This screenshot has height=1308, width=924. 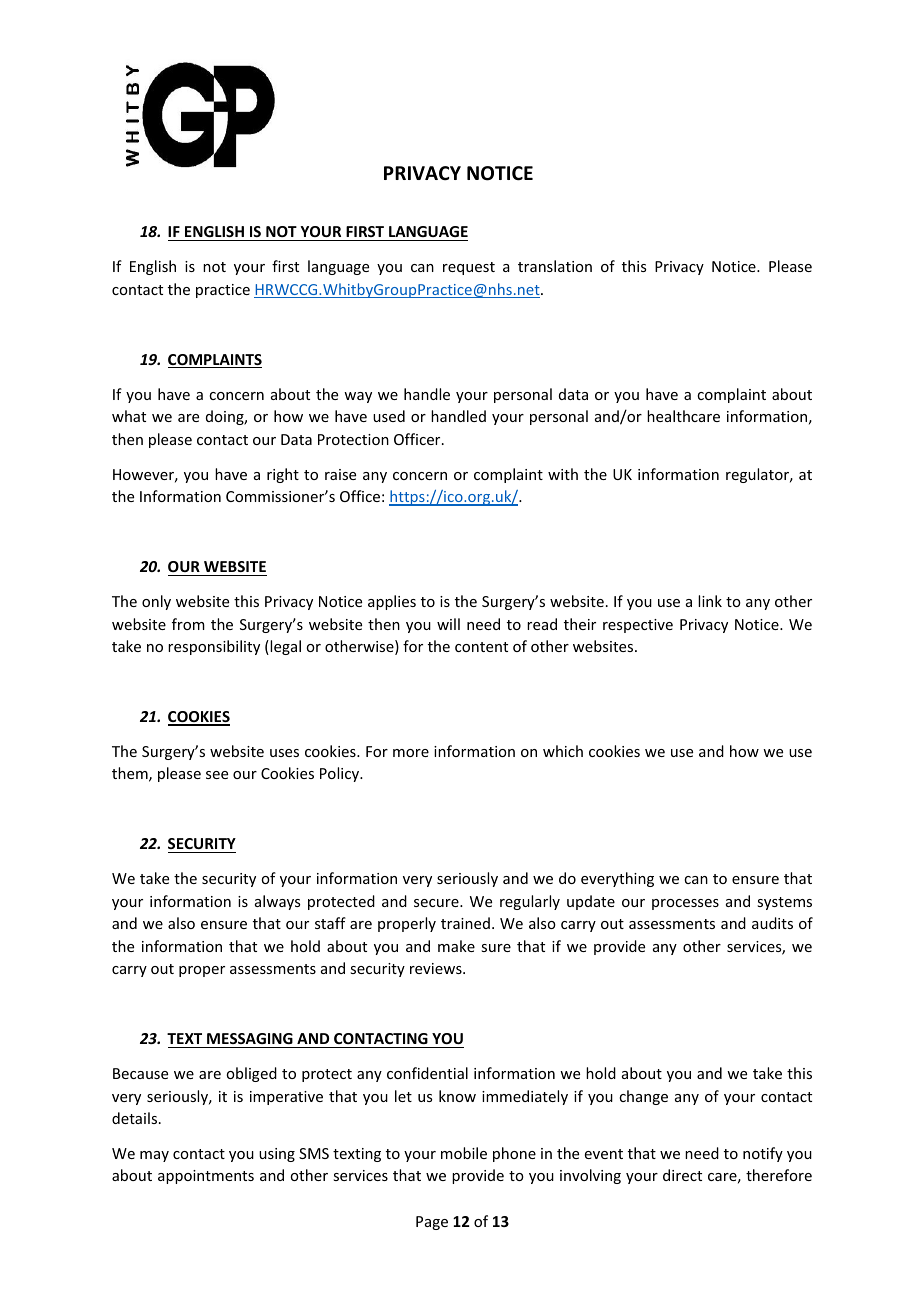 I want to click on which, so click(x=563, y=751).
